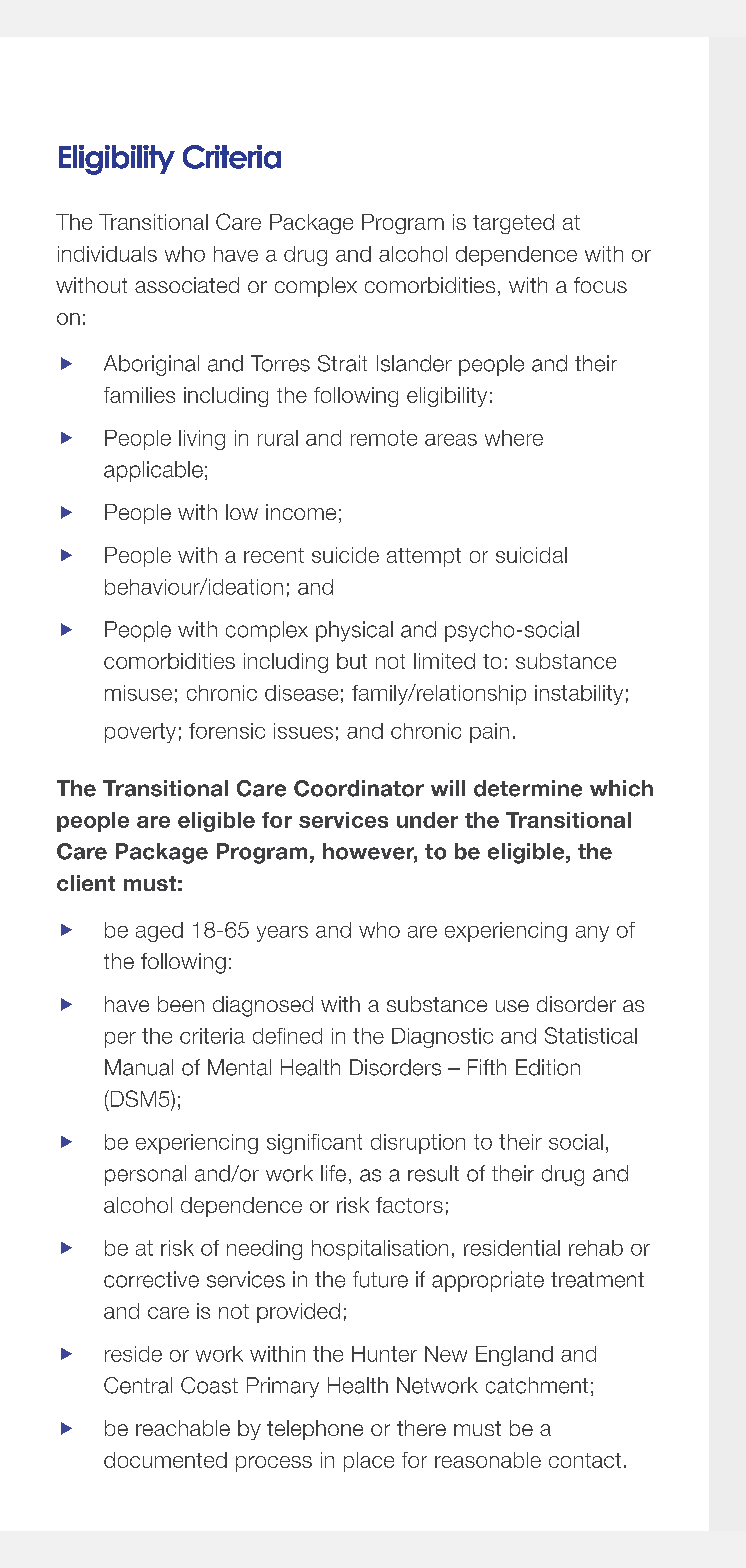 Image resolution: width=746 pixels, height=1568 pixels. I want to click on documented, so click(165, 1460).
